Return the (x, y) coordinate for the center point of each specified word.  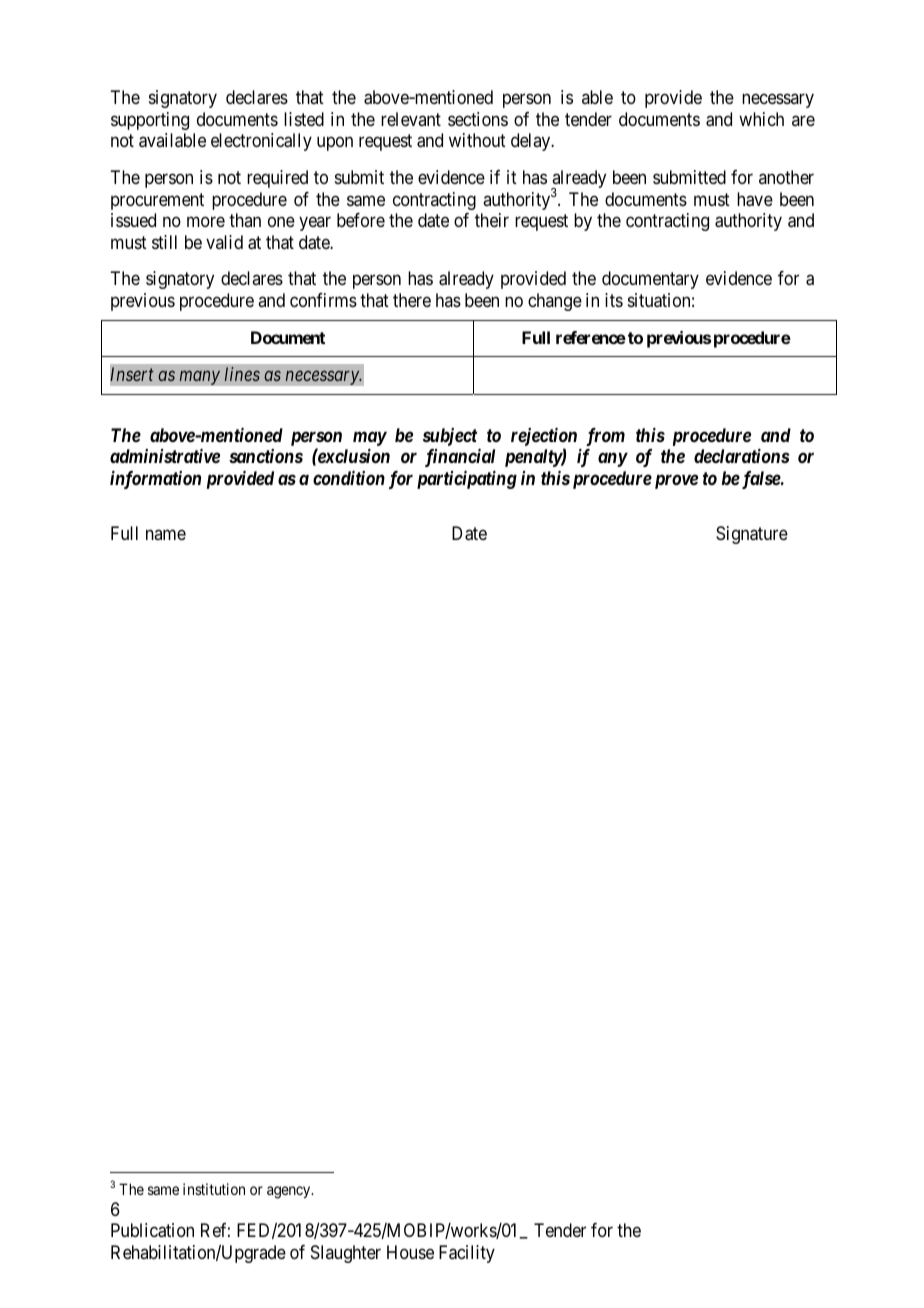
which (761, 119)
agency (290, 1192)
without (477, 140)
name (166, 534)
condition (349, 478)
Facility (467, 1254)
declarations (741, 456)
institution (214, 1189)
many (199, 378)
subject (450, 437)
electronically (261, 142)
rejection (544, 438)
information (155, 480)
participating (467, 480)
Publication (152, 1230)
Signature (752, 535)
